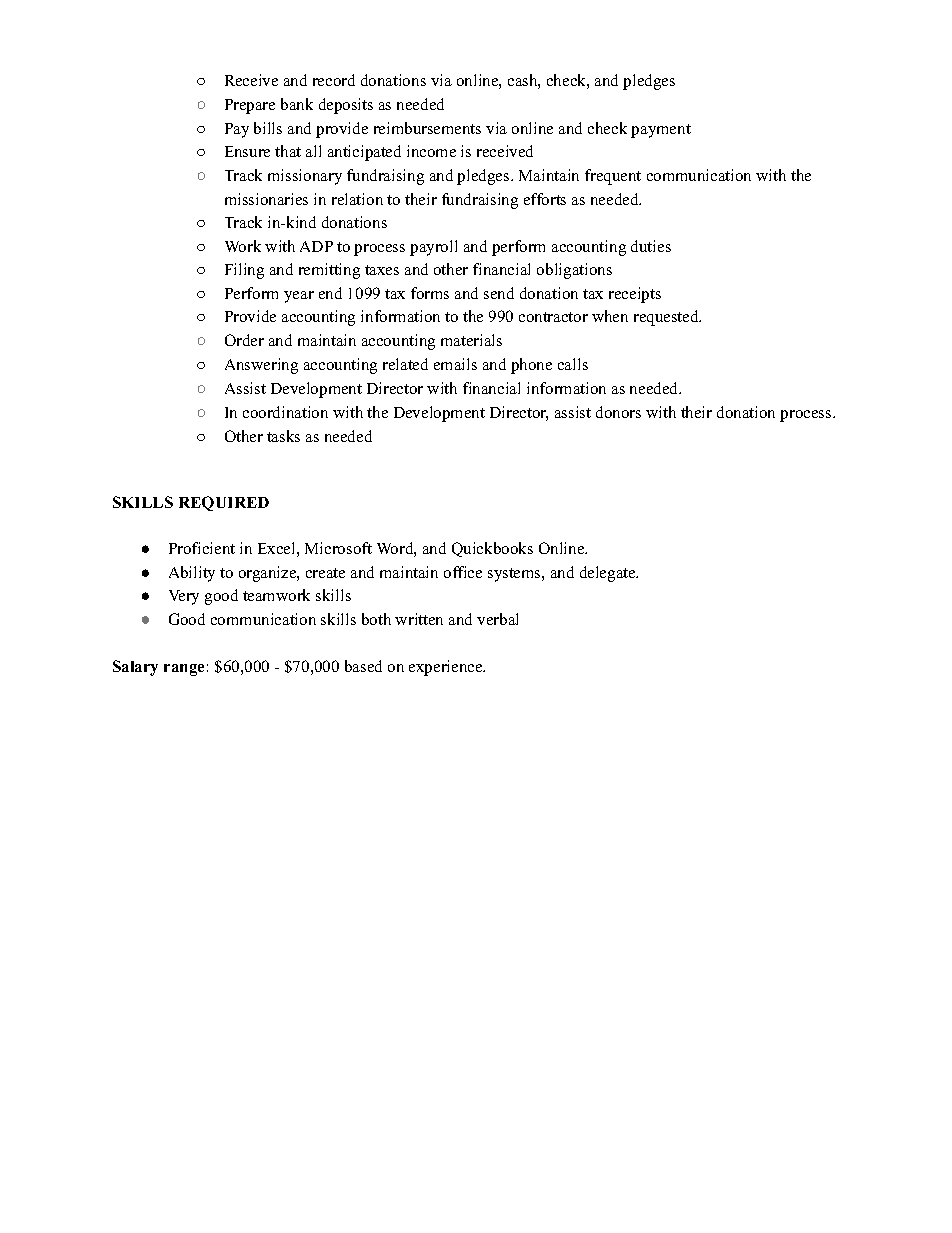 This page has width=952, height=1233. Describe the element at coordinates (261, 366) in the page. I see `Answering` at that location.
